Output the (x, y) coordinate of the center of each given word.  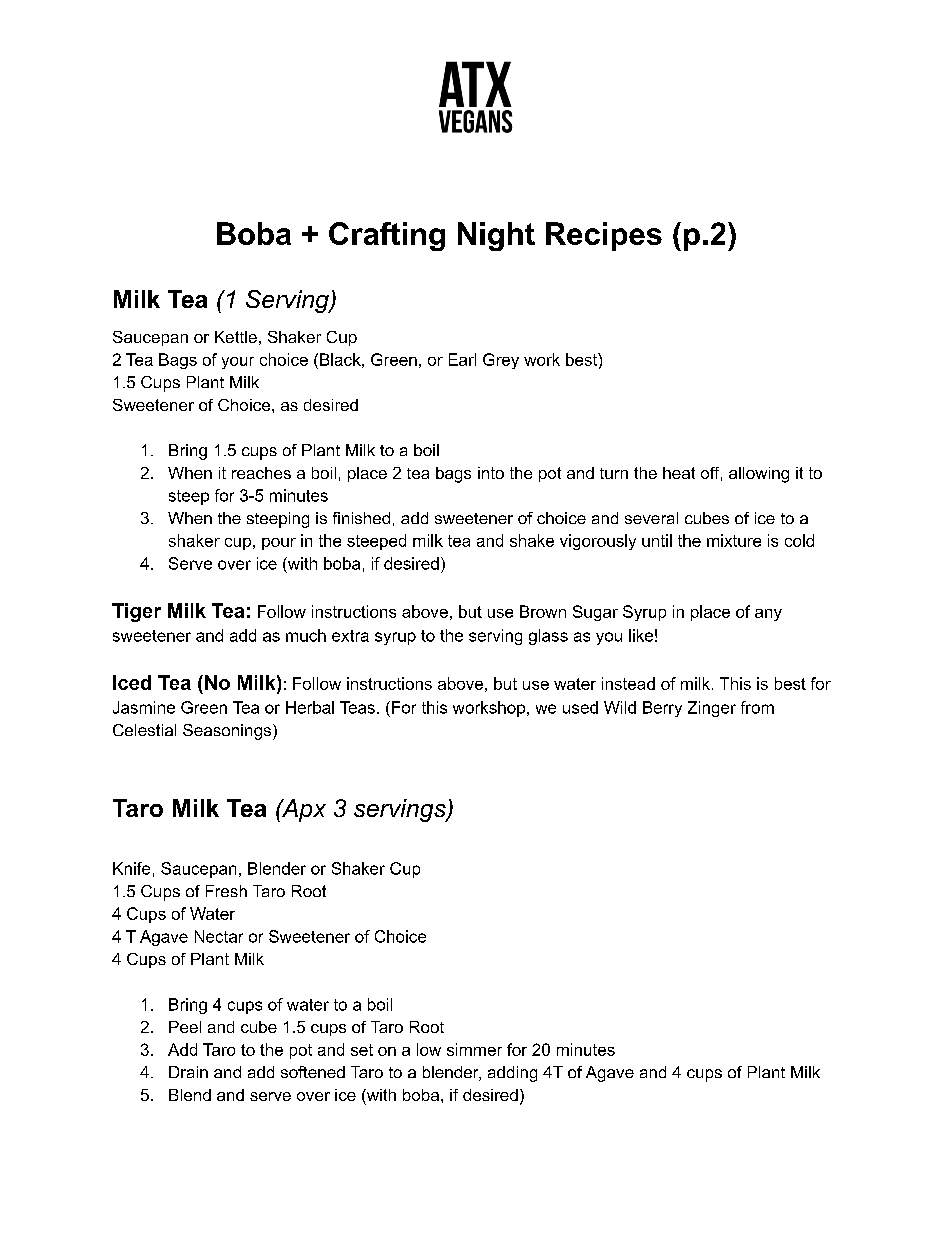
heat (679, 473)
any (768, 615)
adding (512, 1074)
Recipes (604, 236)
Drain (188, 1072)
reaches (261, 473)
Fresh (226, 891)
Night (496, 236)
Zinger (712, 709)
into (491, 473)
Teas (357, 707)
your (238, 363)
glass (548, 637)
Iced (132, 682)
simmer (474, 1049)
